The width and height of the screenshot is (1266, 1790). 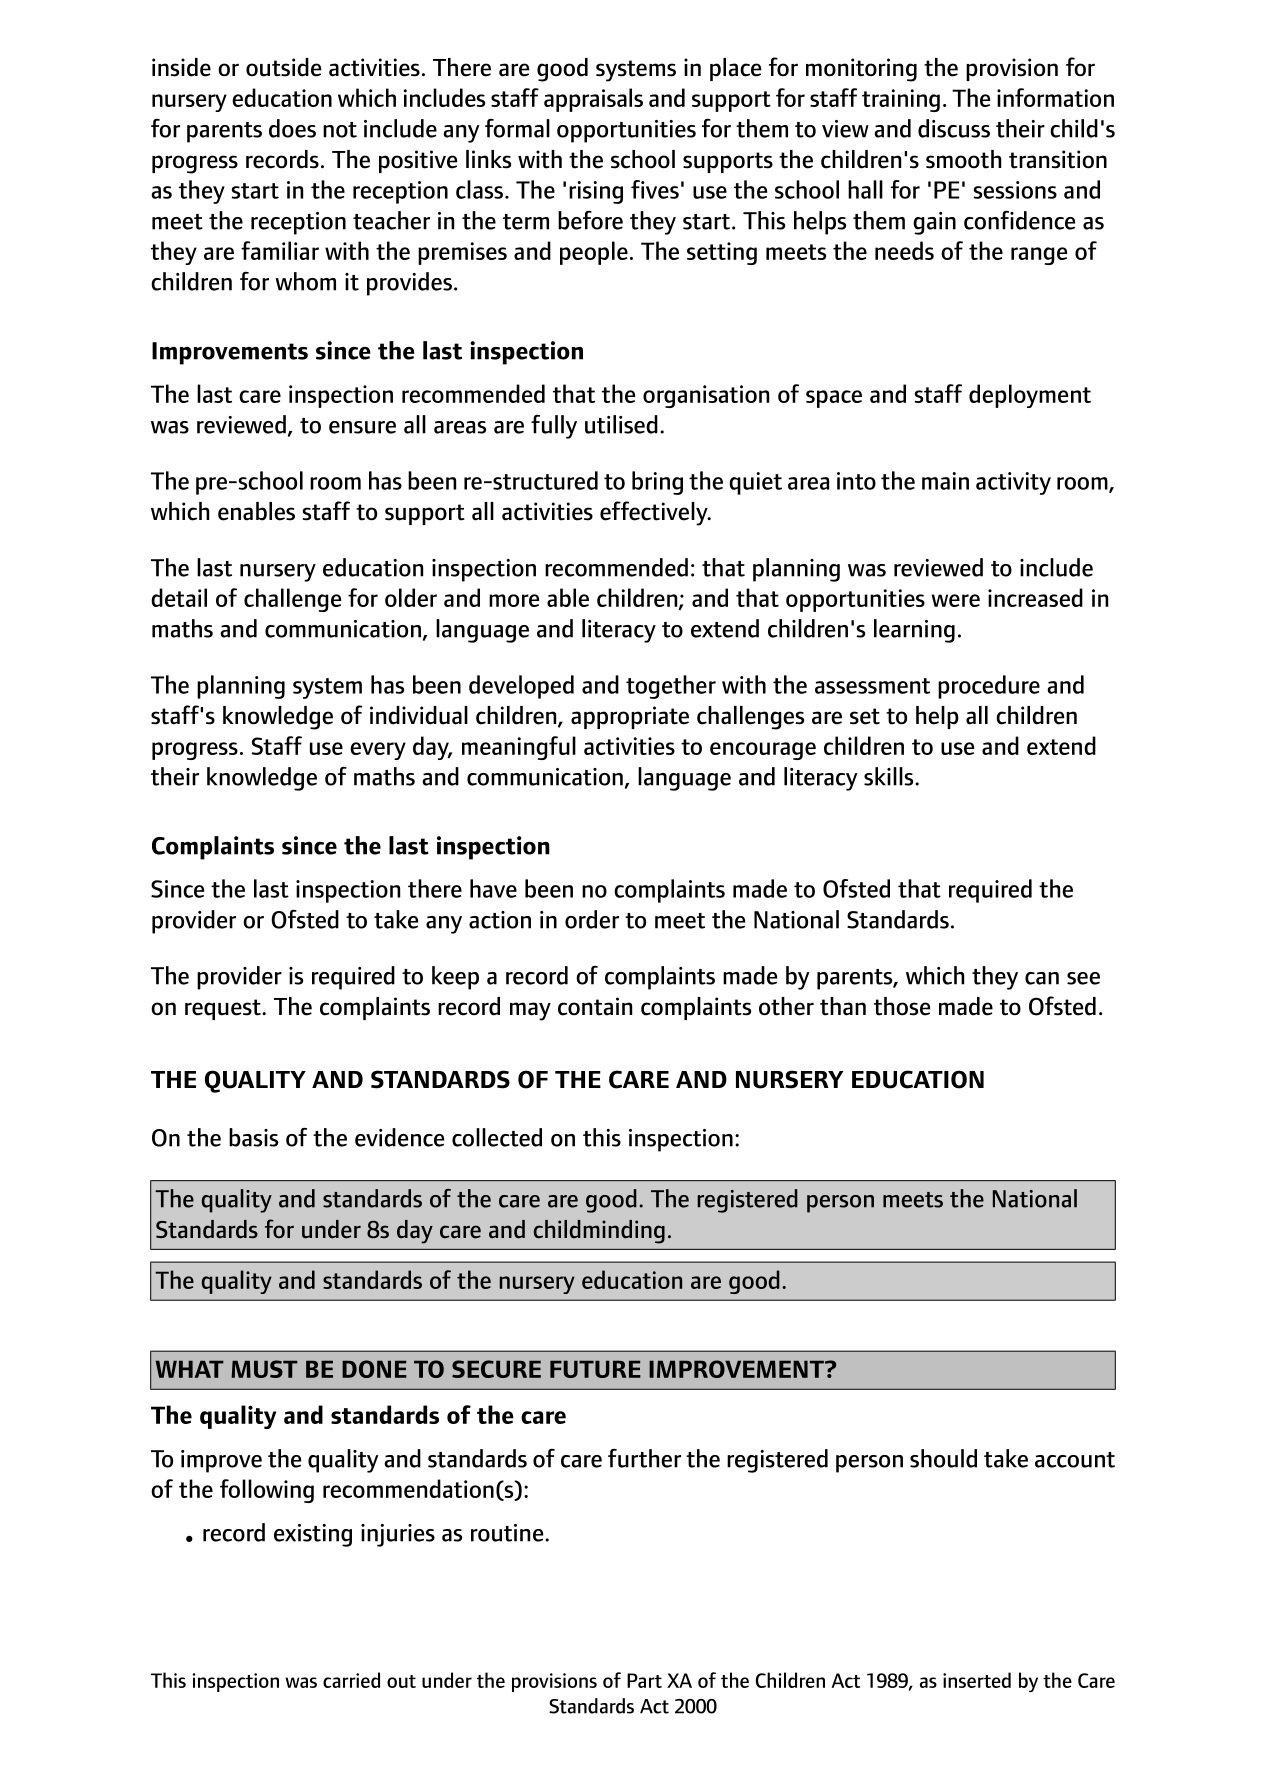 What do you see at coordinates (593, 100) in the screenshot?
I see `appraisals` at bounding box center [593, 100].
